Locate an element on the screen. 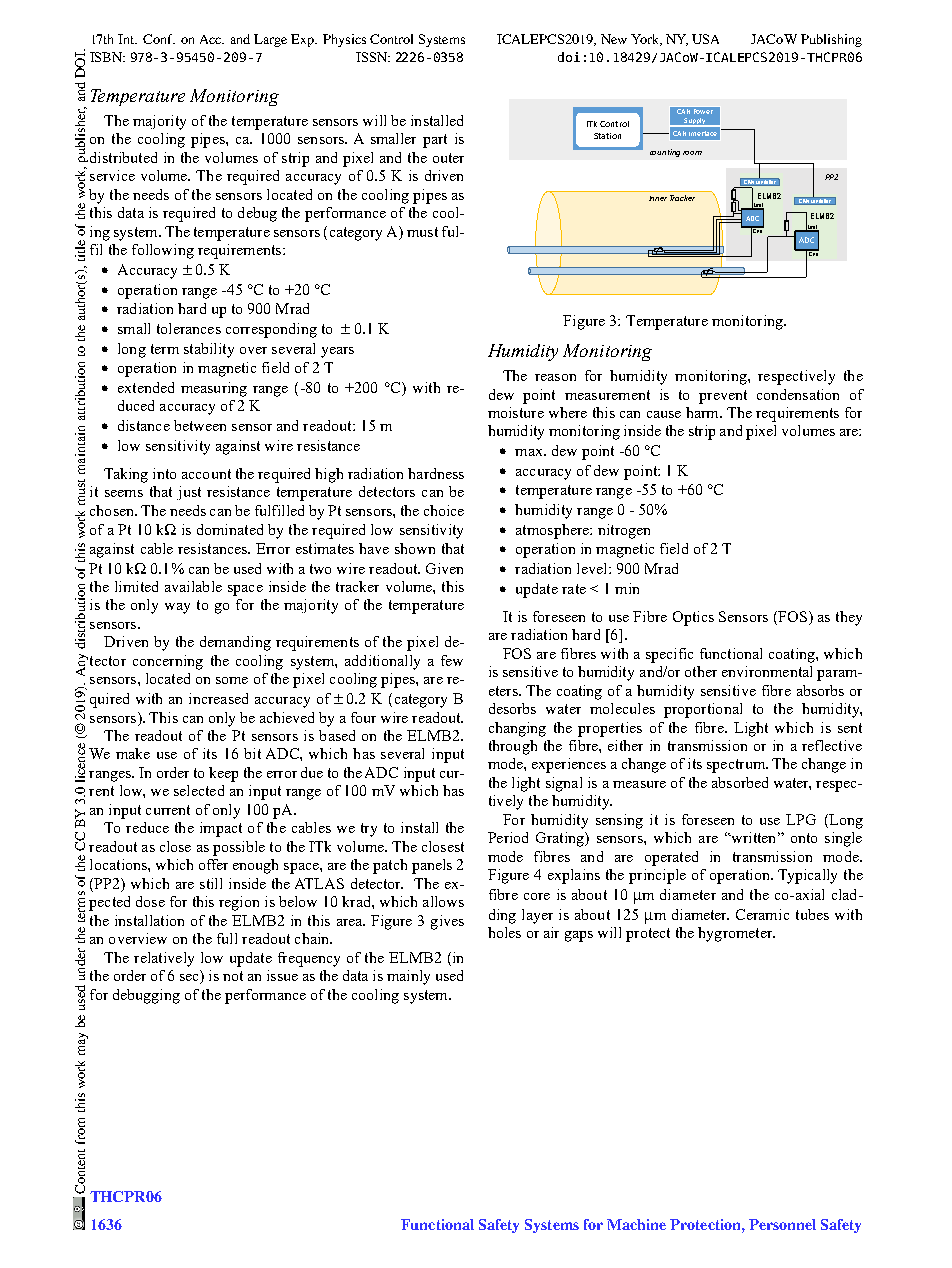 Image resolution: width=952 pixels, height=1268 pixels. part is located at coordinates (435, 141).
